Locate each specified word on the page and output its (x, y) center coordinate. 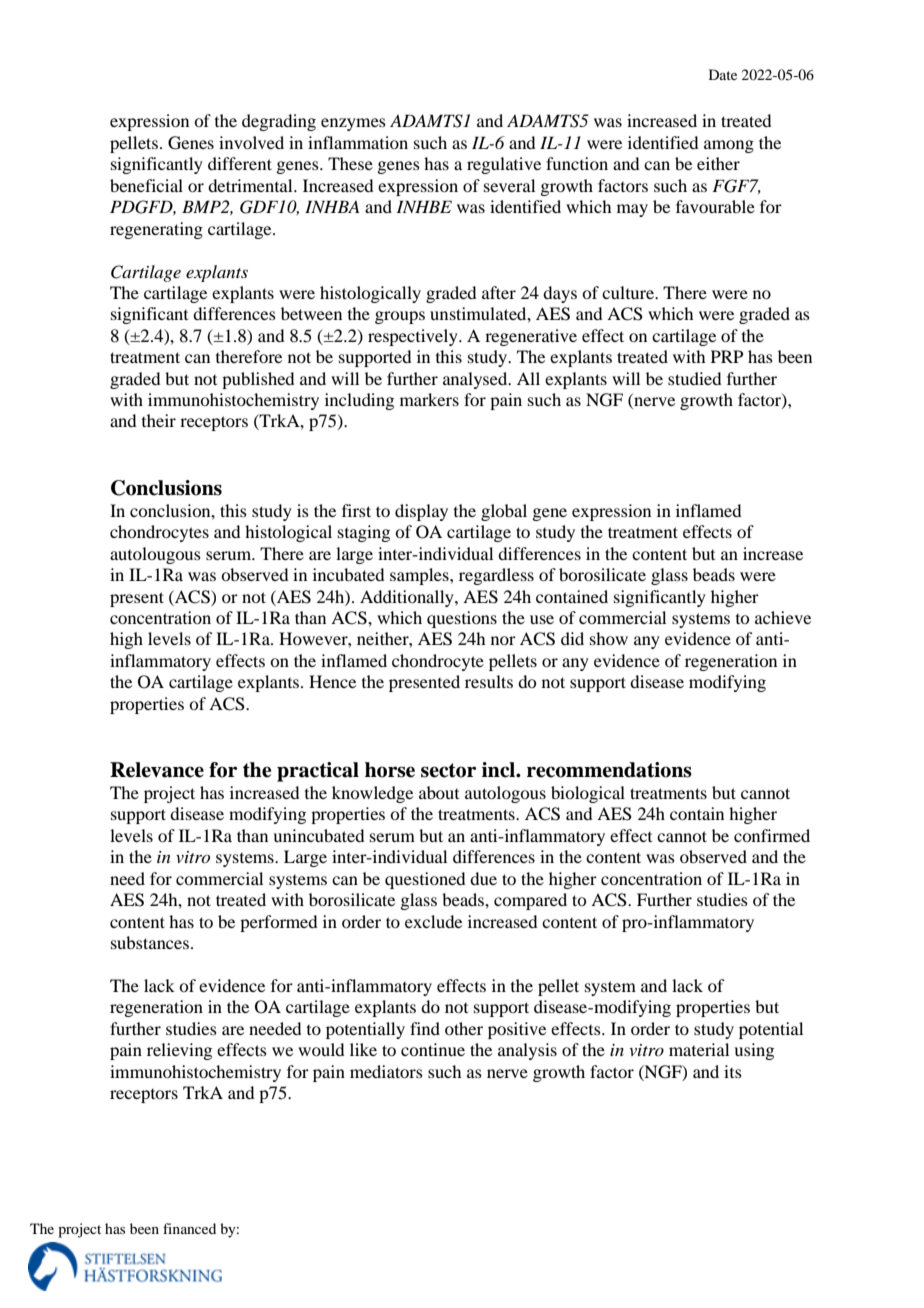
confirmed (772, 835)
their (159, 420)
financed (189, 1228)
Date (723, 74)
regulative (504, 165)
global (504, 512)
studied (694, 378)
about (439, 792)
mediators (386, 1071)
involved (251, 142)
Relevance (157, 770)
